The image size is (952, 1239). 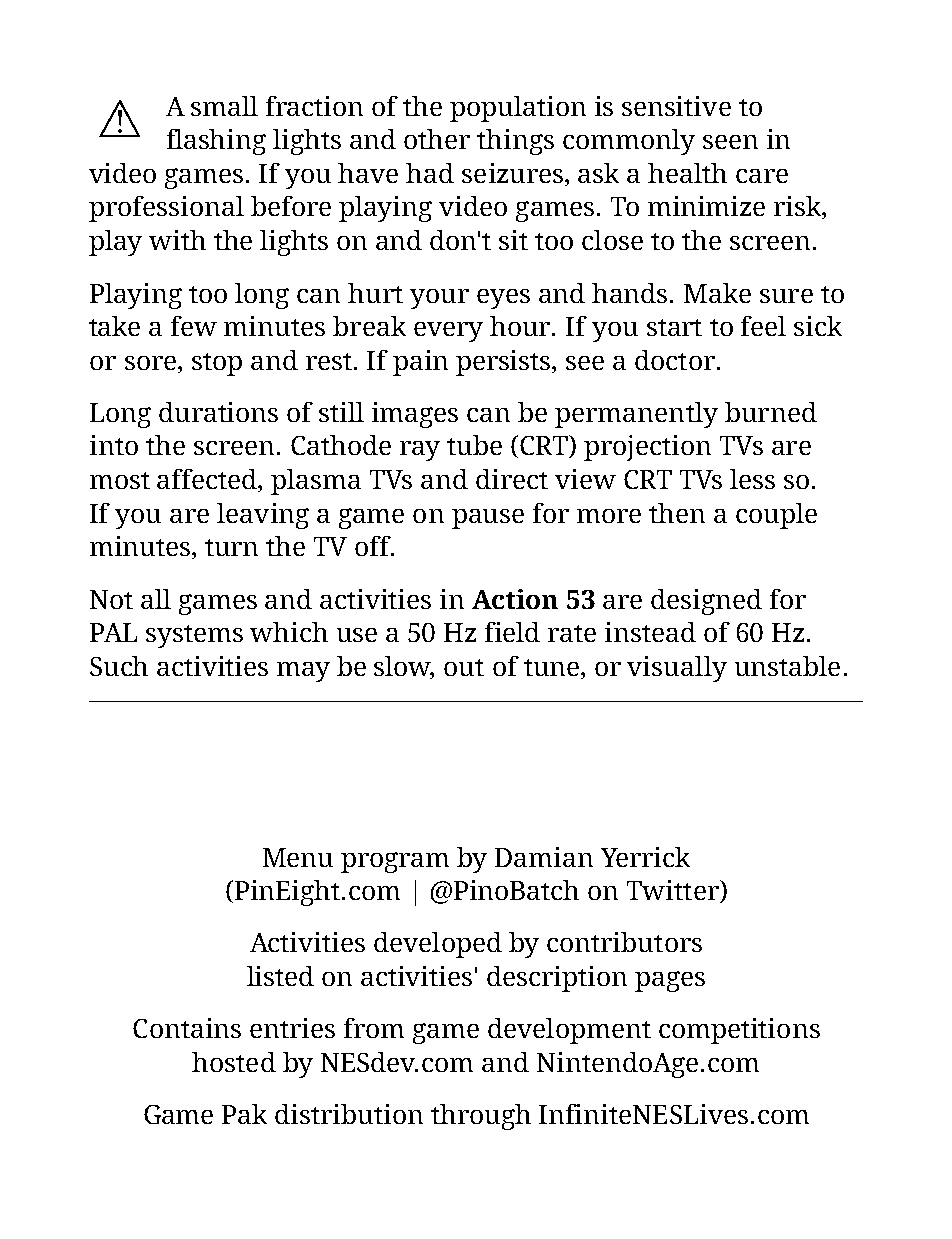 I want to click on durations, so click(x=218, y=412).
